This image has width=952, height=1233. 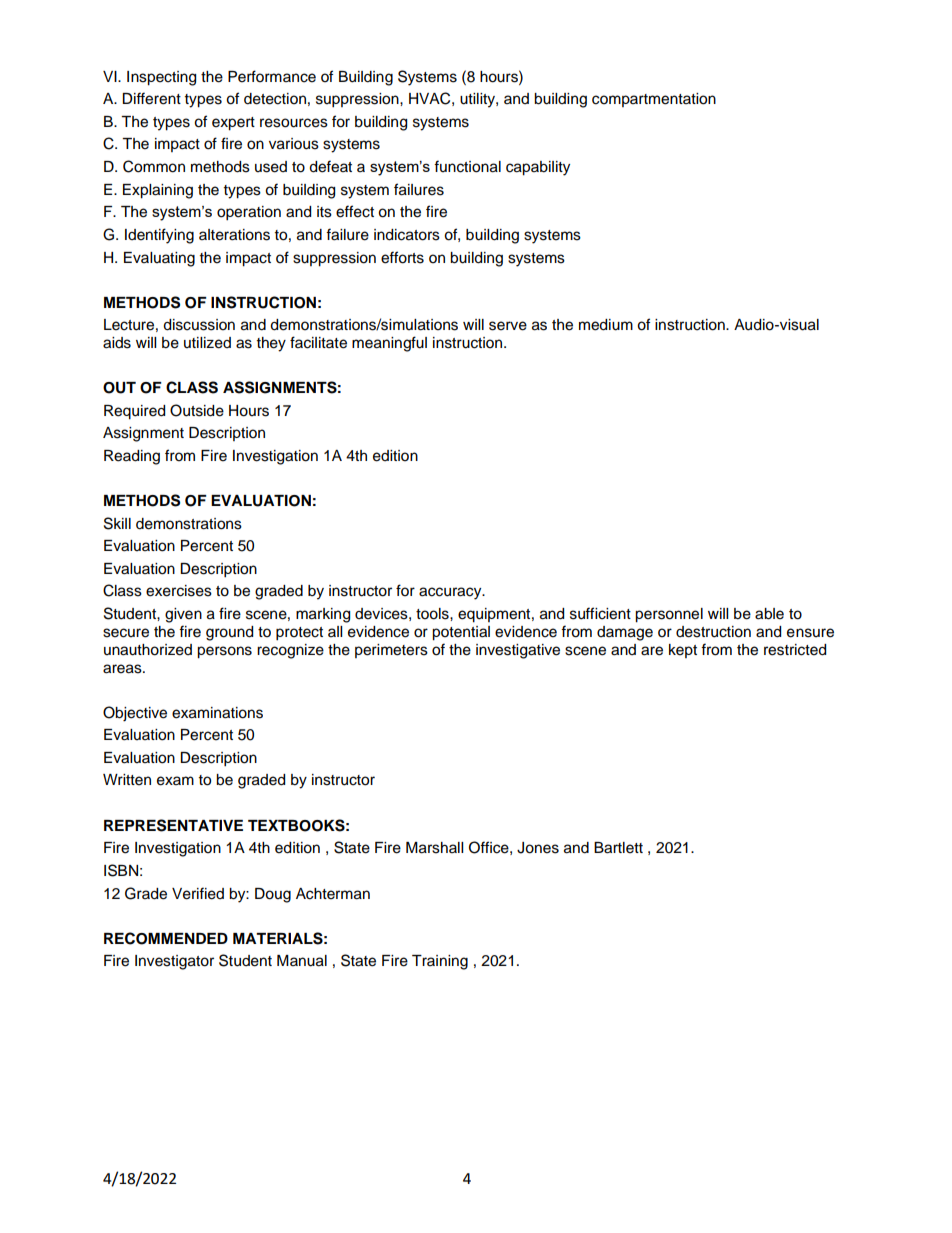 What do you see at coordinates (117, 523) in the image?
I see `Skill` at bounding box center [117, 523].
